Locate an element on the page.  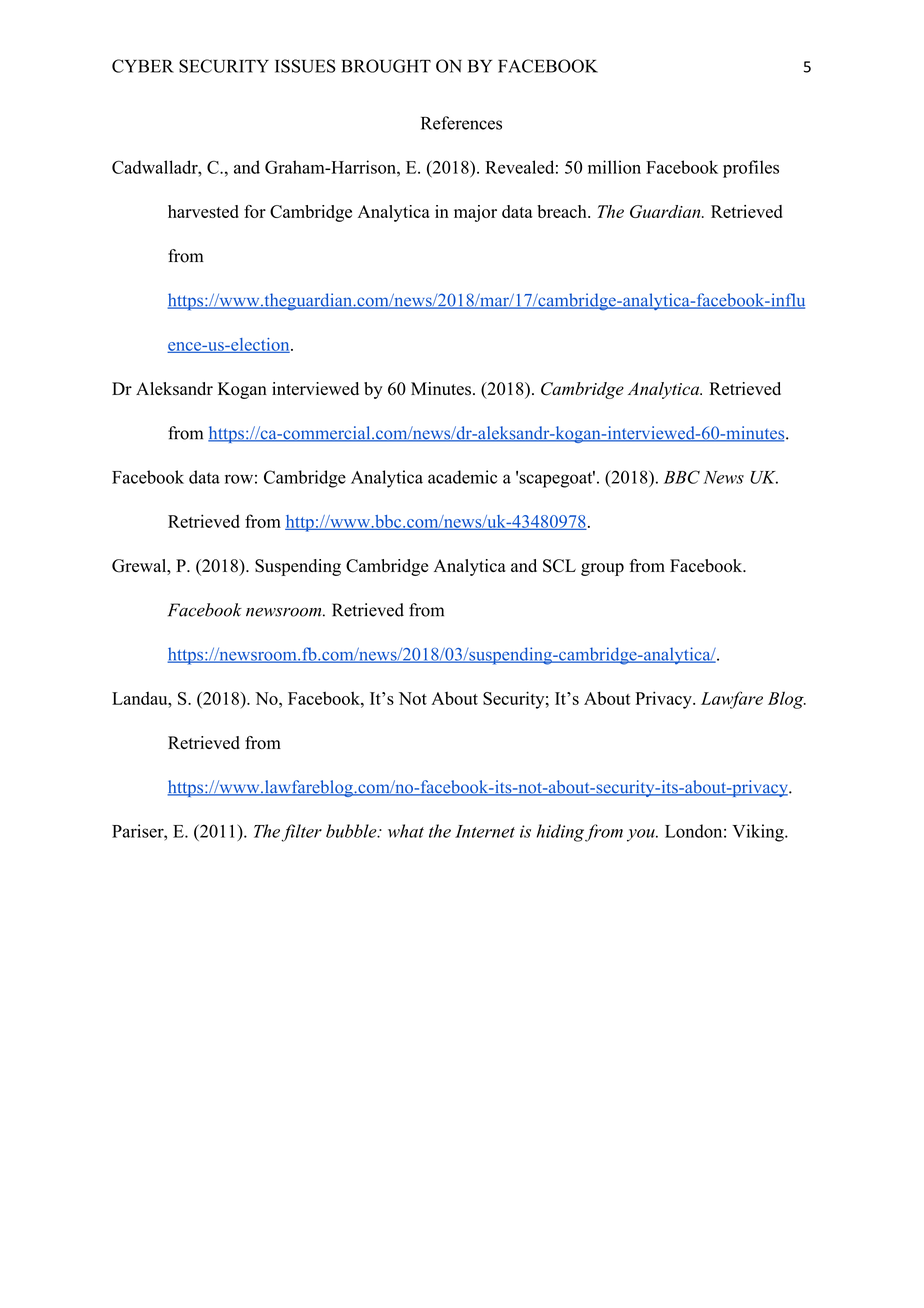
SCL is located at coordinates (559, 566).
